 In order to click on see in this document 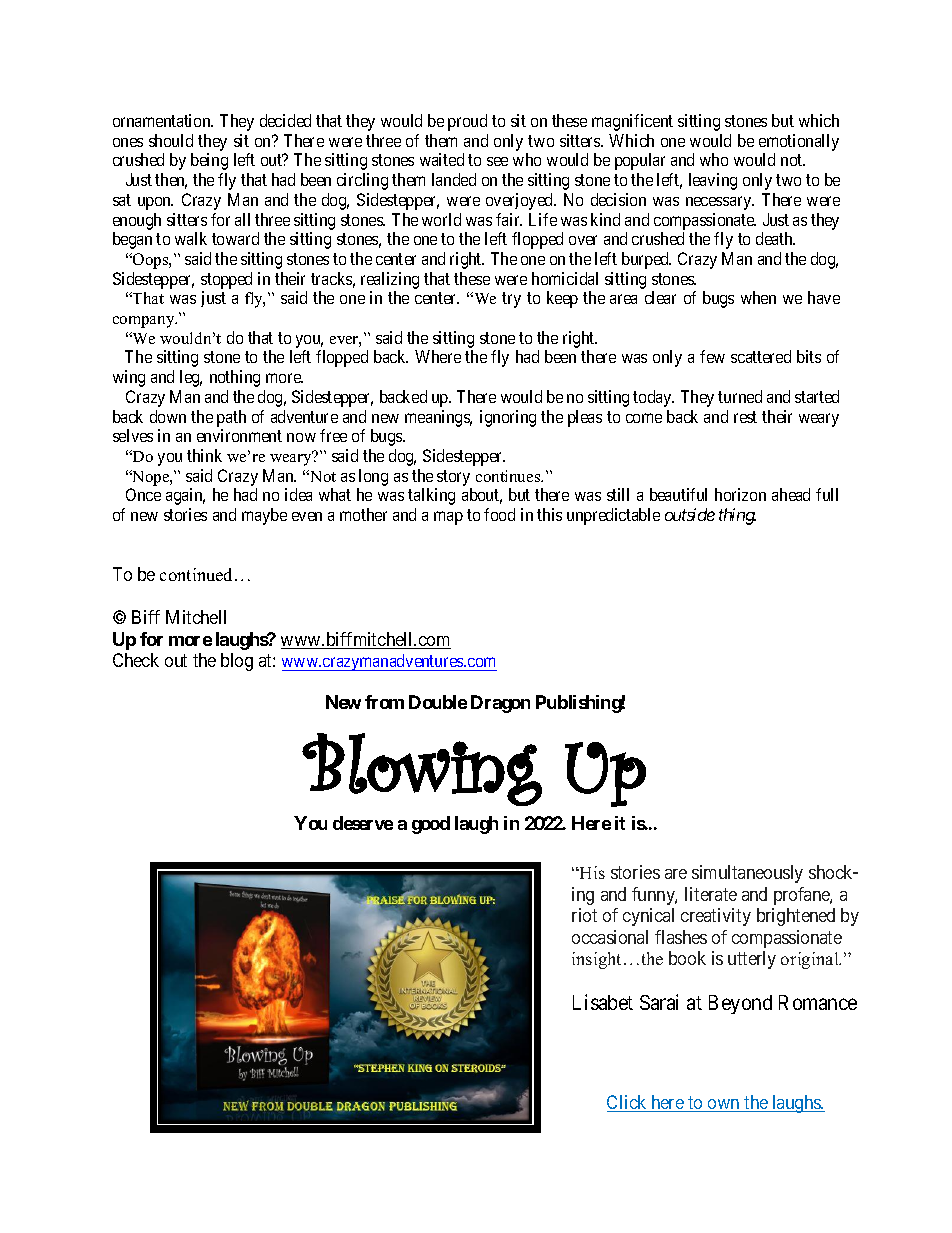, I will do `click(497, 161)`.
